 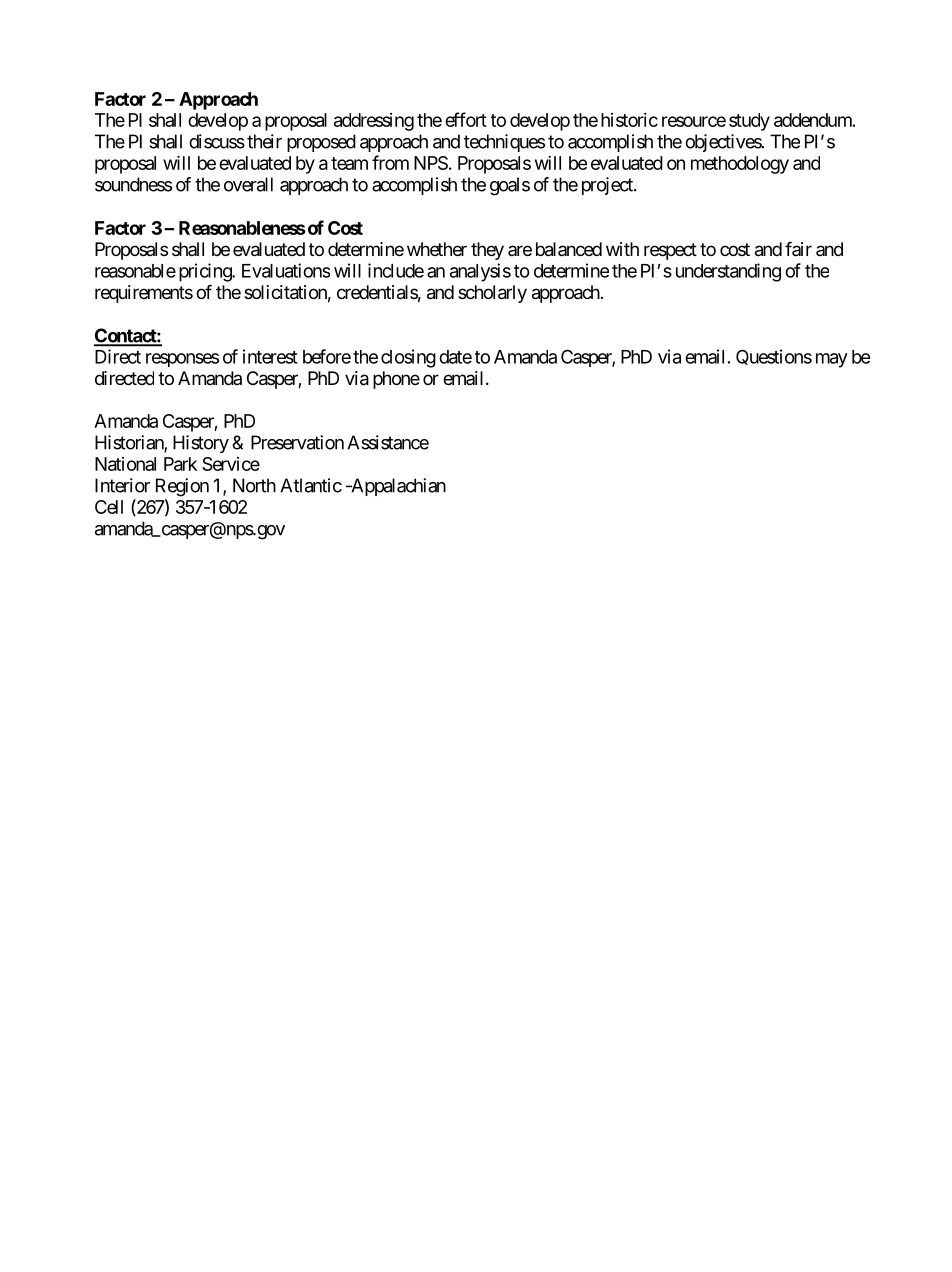 What do you see at coordinates (182, 487) in the screenshot?
I see `Region` at bounding box center [182, 487].
